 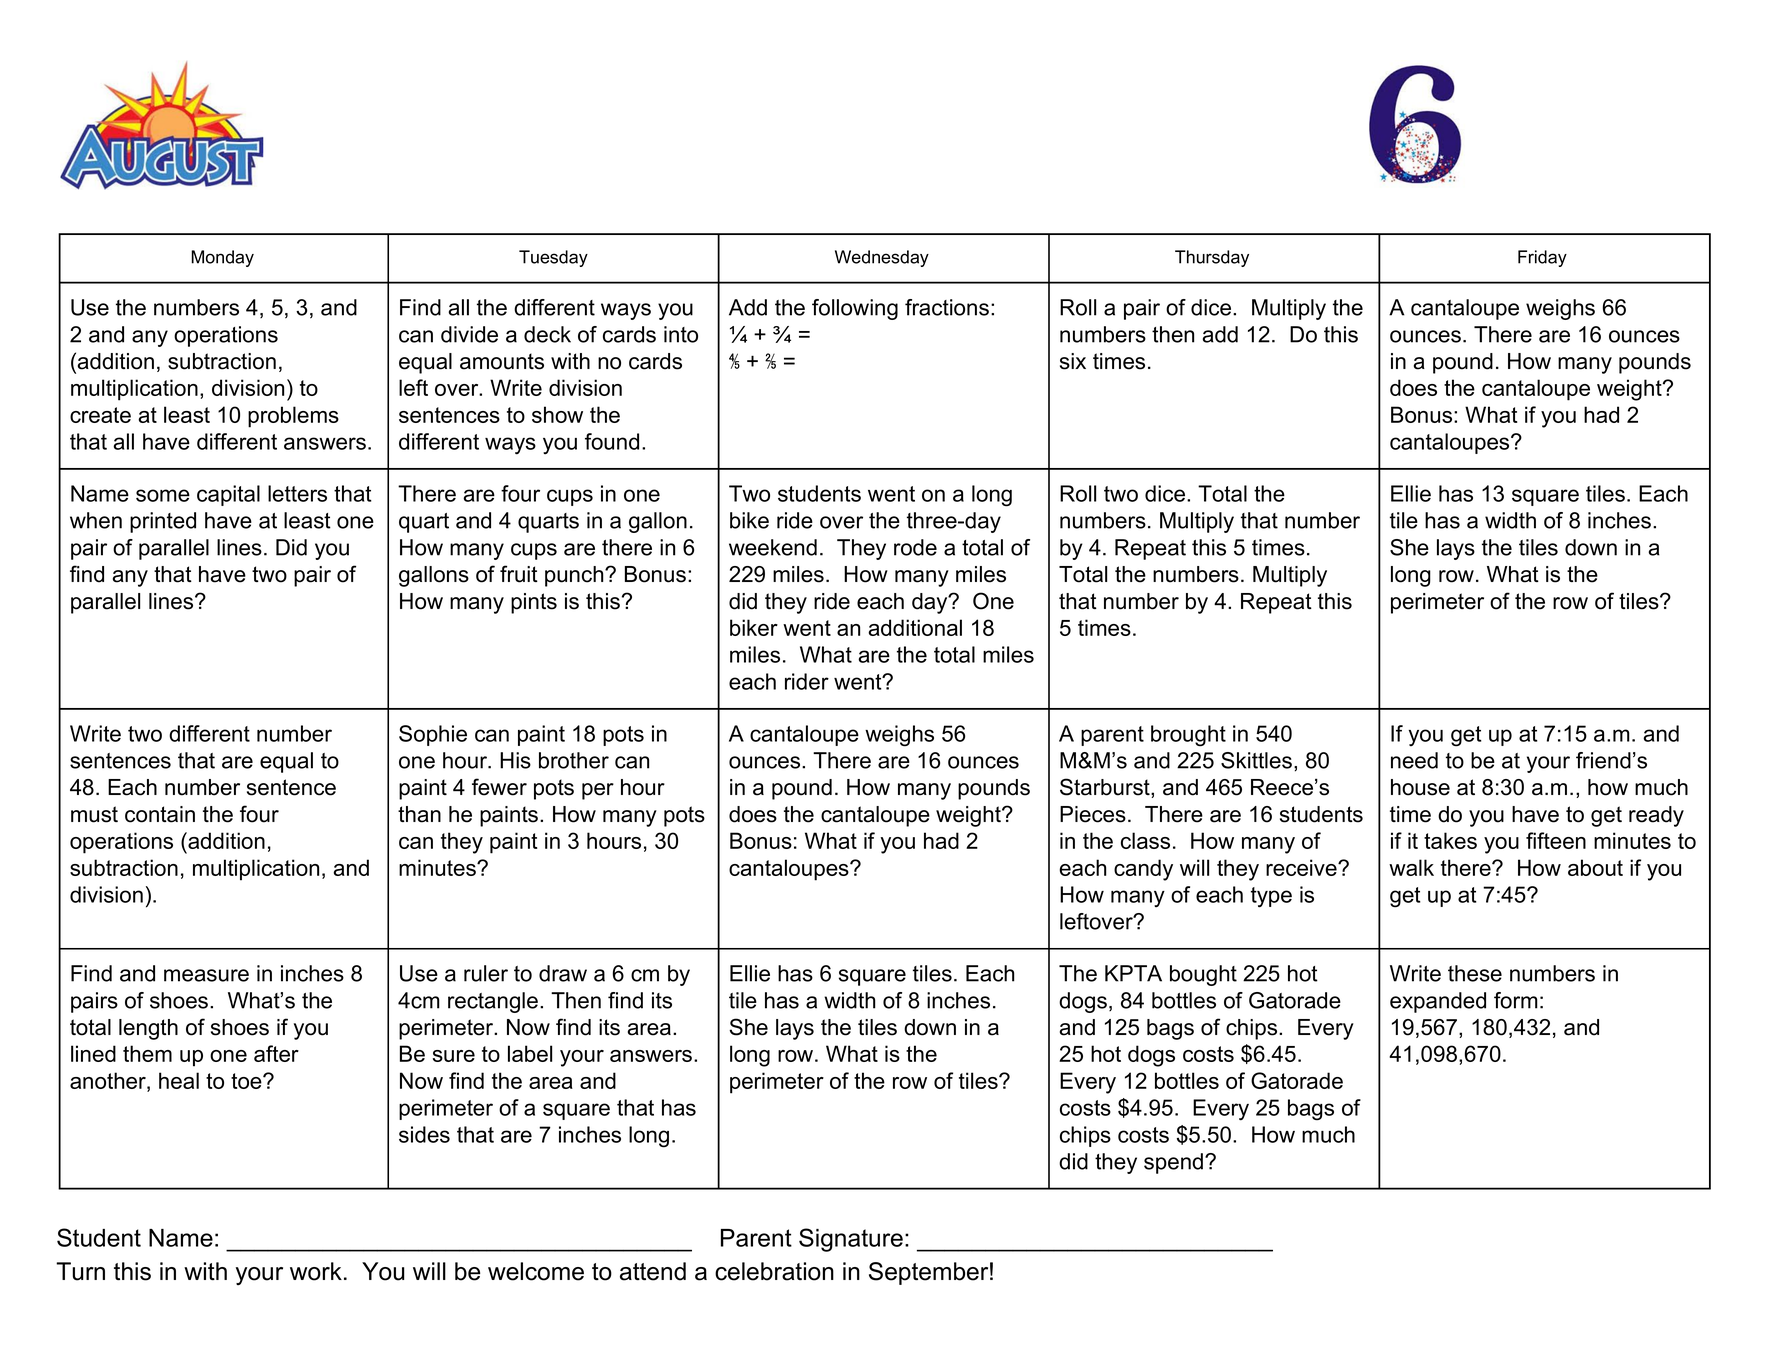 What do you see at coordinates (148, 1029) in the image?
I see `length` at bounding box center [148, 1029].
